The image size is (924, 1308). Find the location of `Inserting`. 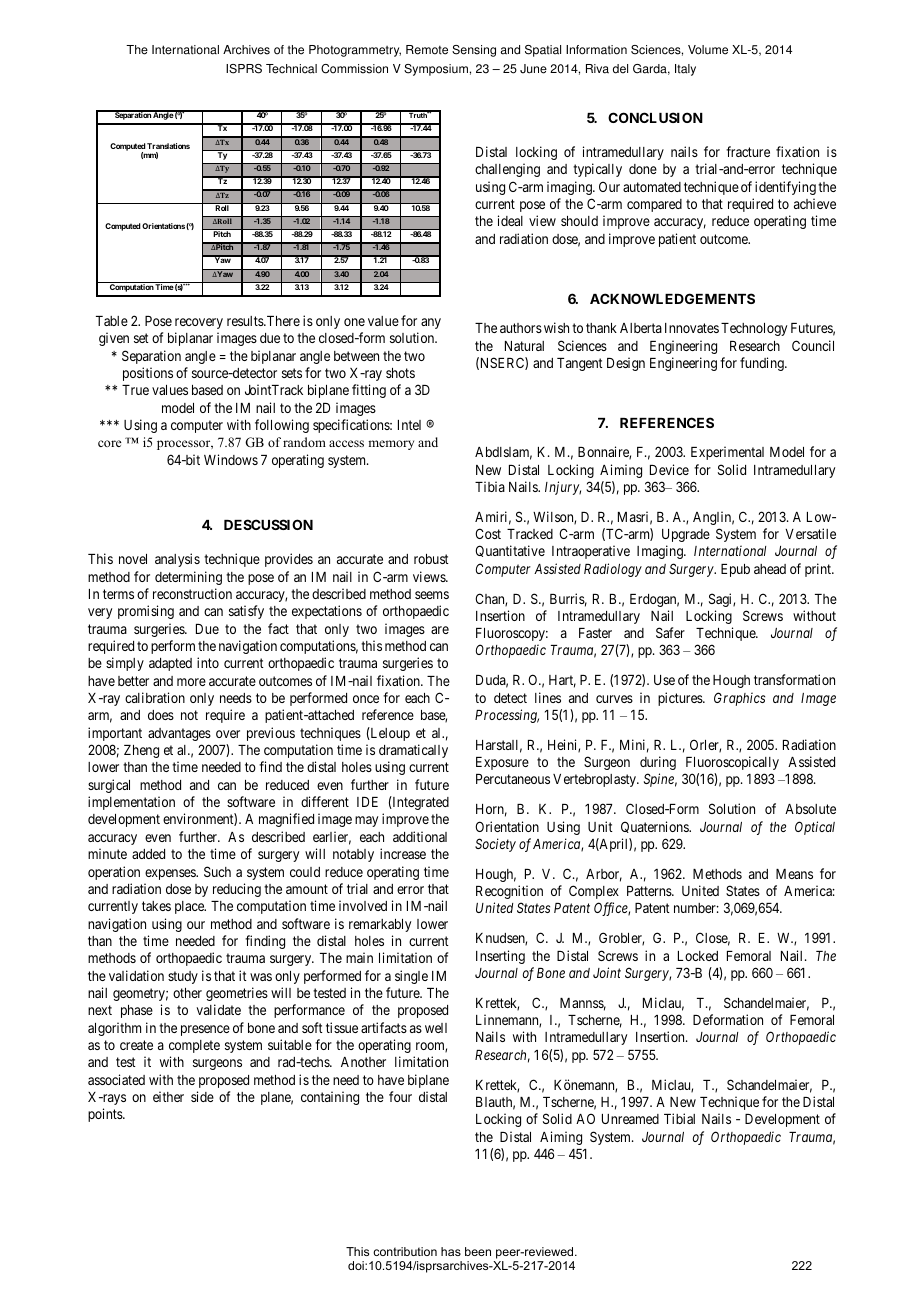

Inserting is located at coordinates (500, 957).
